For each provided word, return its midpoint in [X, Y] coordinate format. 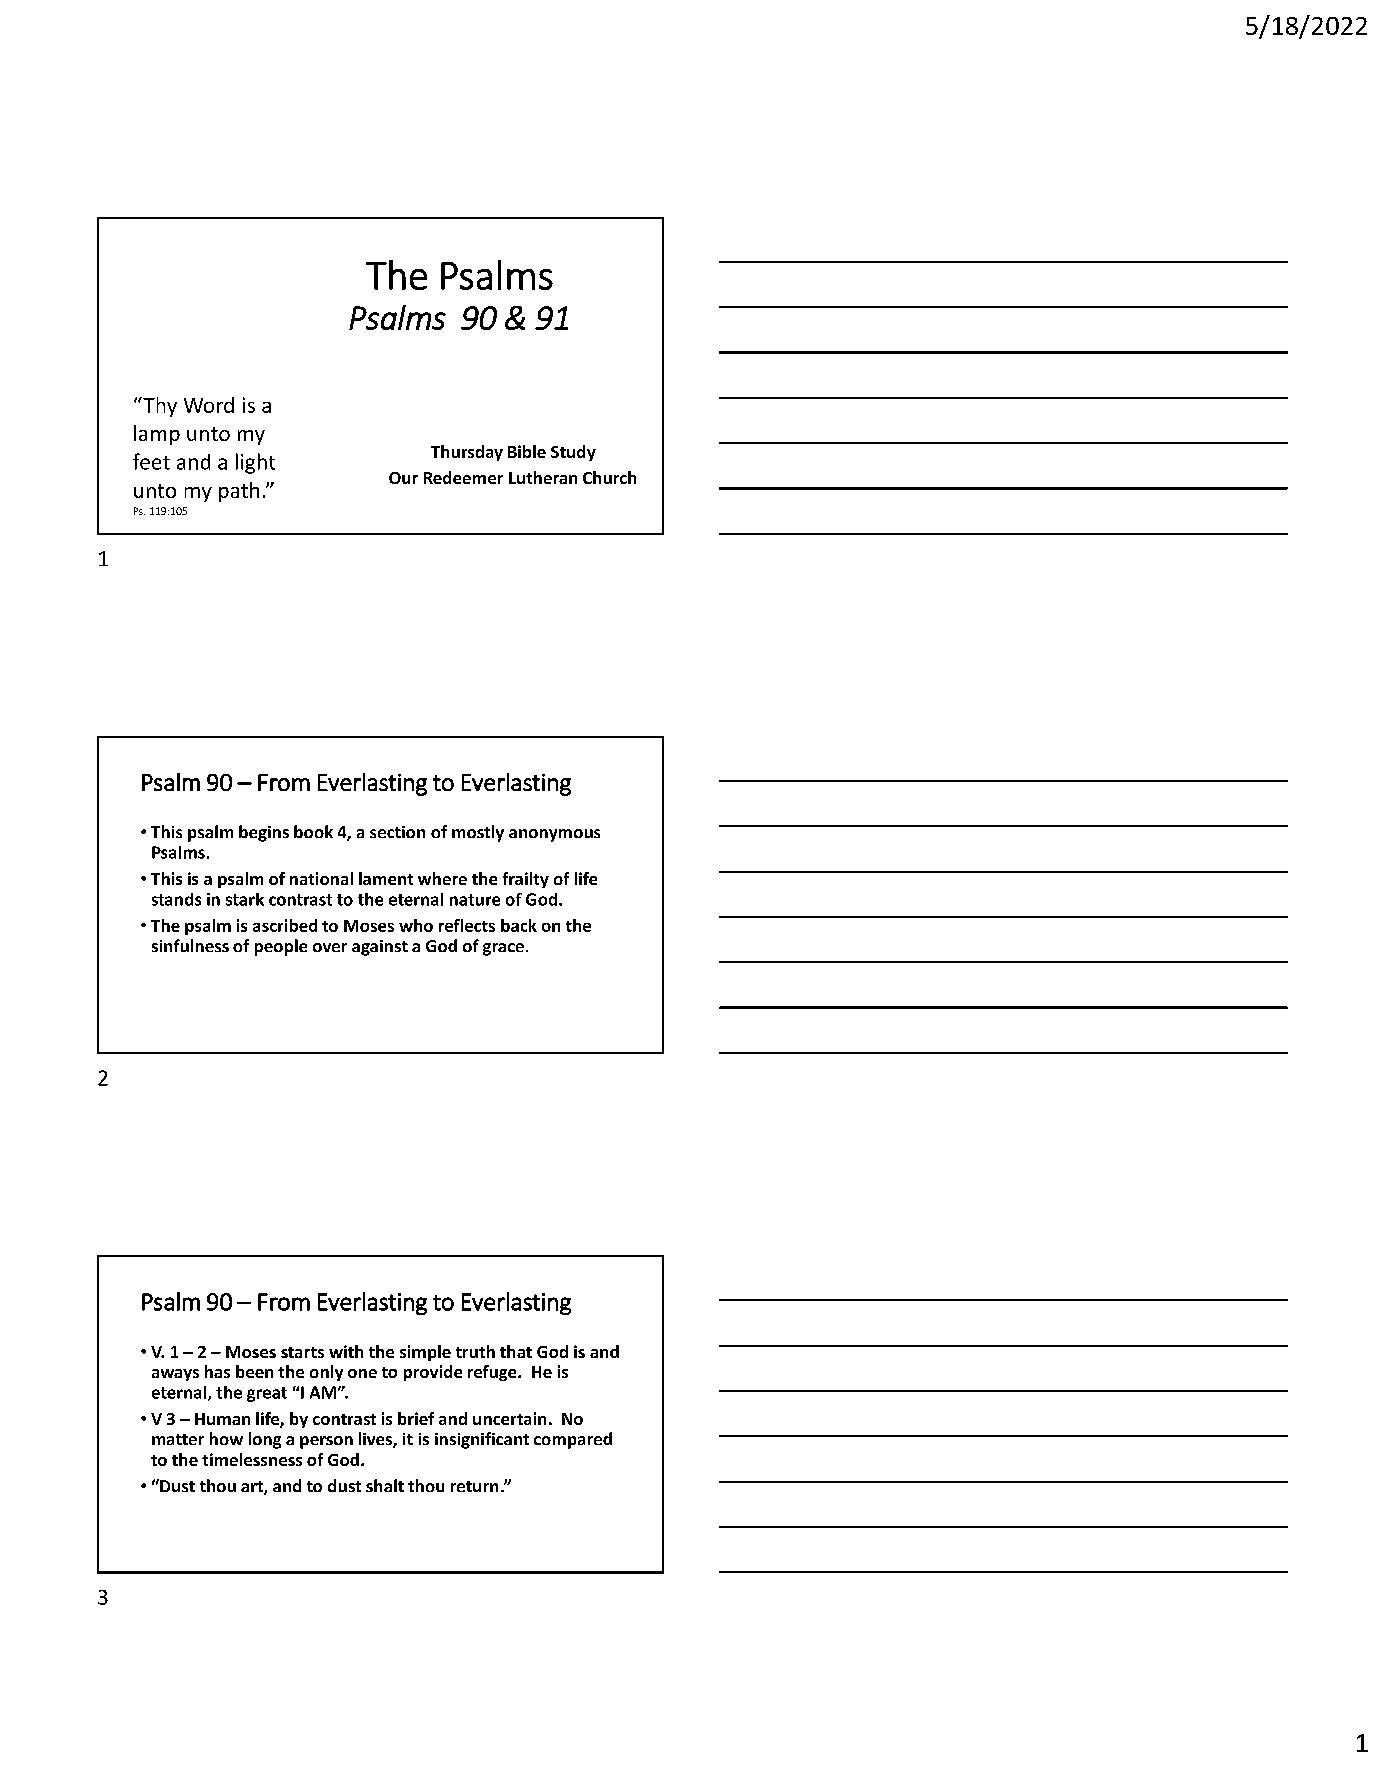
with [346, 1351]
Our [403, 478]
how [226, 1438]
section [397, 832]
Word [209, 405]
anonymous [554, 835]
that [516, 1351]
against [380, 948]
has [217, 1371]
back [519, 925]
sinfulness [190, 945]
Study [573, 453]
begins [264, 833]
